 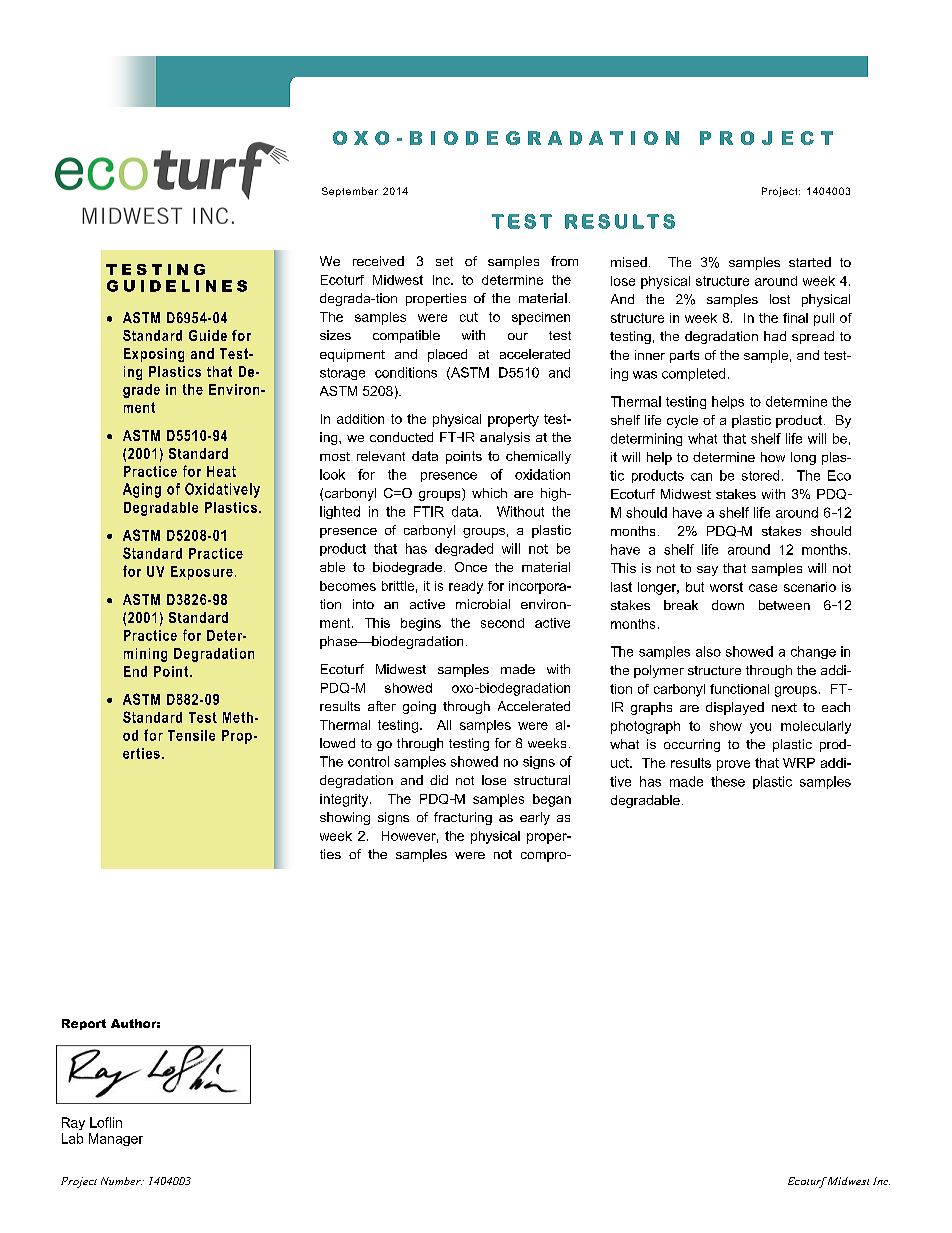 What do you see at coordinates (763, 588) in the screenshot?
I see `case` at bounding box center [763, 588].
